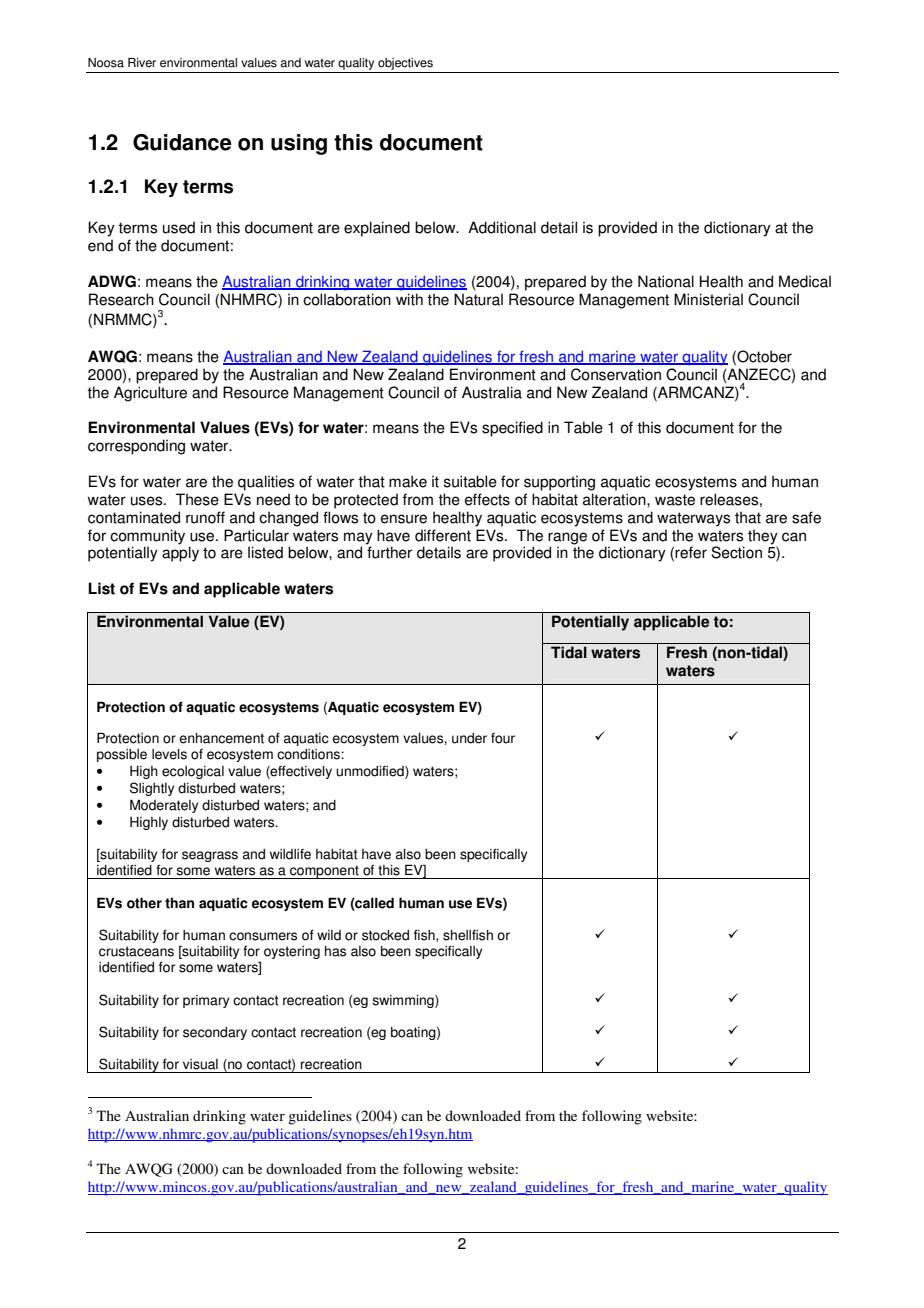 This screenshot has width=924, height=1308. I want to click on Section, so click(736, 552).
